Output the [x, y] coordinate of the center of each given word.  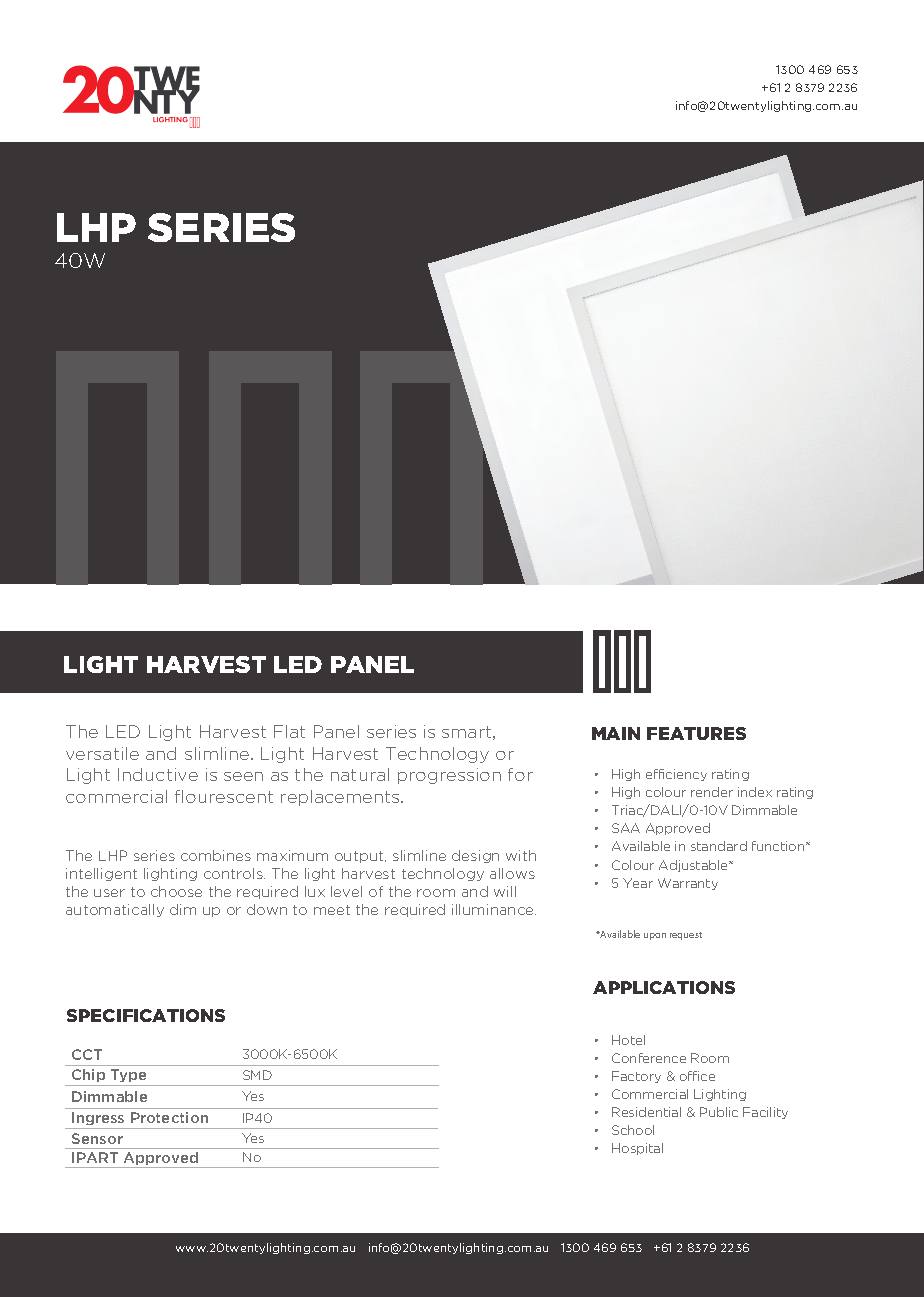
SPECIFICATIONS [146, 1015]
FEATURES [696, 733]
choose [176, 891]
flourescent [224, 796]
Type [128, 1075]
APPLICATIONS [664, 987]
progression [449, 776]
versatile [102, 753]
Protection [169, 1117]
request [686, 936]
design [475, 856]
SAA [626, 828]
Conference [649, 1058]
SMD [257, 1075]
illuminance [494, 909]
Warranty [688, 884]
